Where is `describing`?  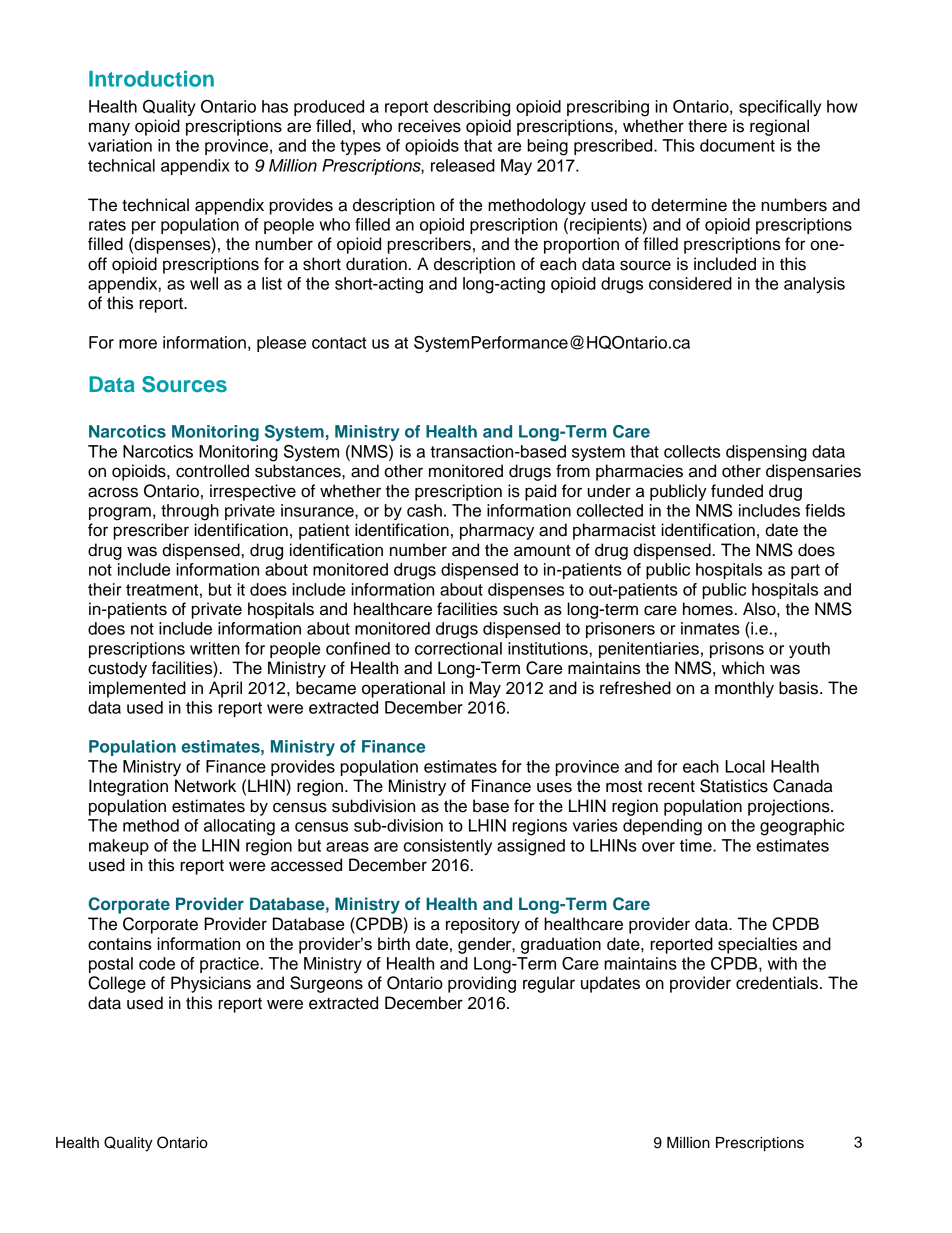 describing is located at coordinates (471, 108).
